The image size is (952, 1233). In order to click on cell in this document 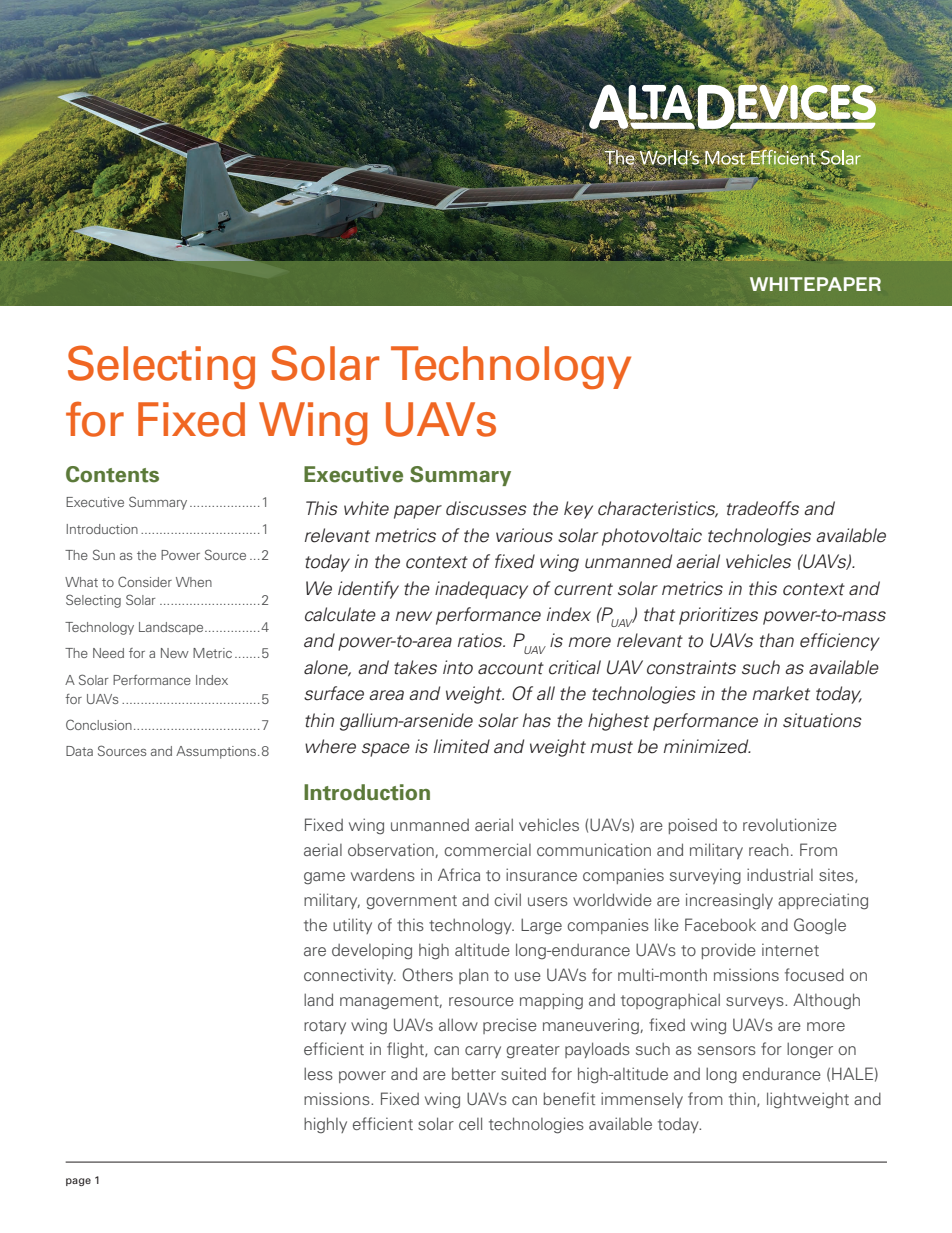, I will do `click(470, 1123)`.
